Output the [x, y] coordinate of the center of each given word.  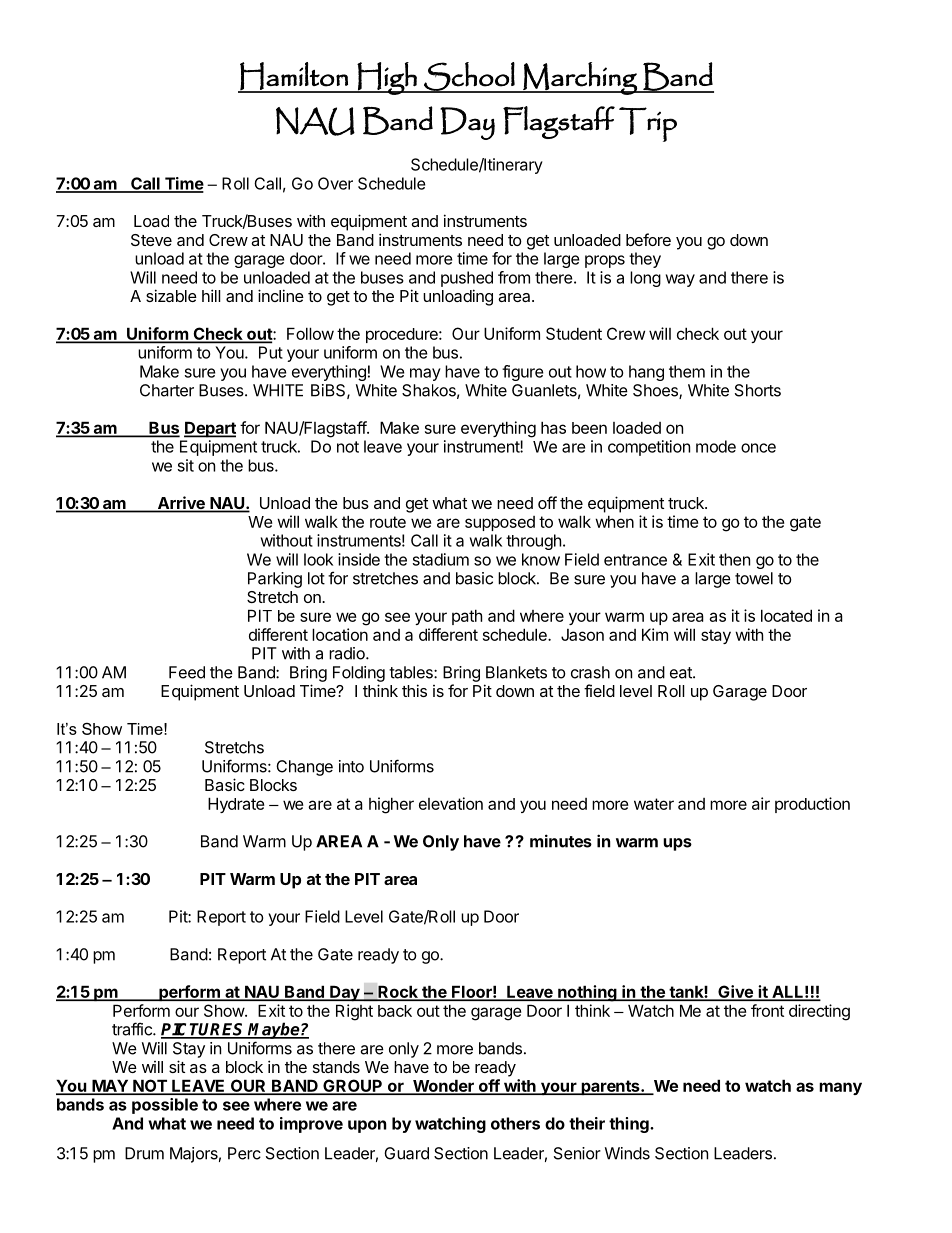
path [467, 617]
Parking [275, 580]
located [786, 615]
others [515, 1123]
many [840, 1088]
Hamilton [294, 77]
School [469, 77]
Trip [648, 124]
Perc [244, 1153]
